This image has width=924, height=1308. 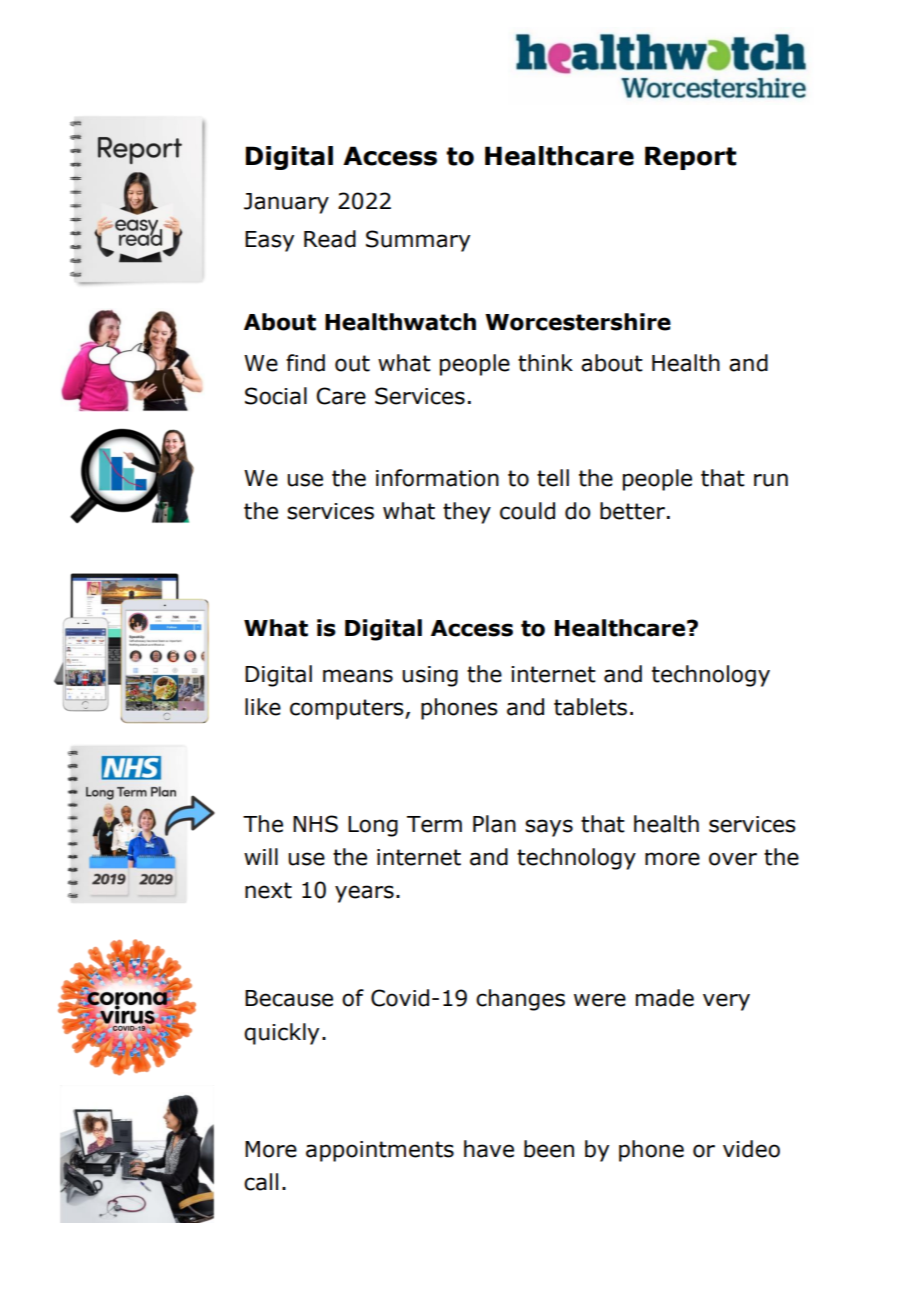 I want to click on appointments, so click(x=380, y=1151).
